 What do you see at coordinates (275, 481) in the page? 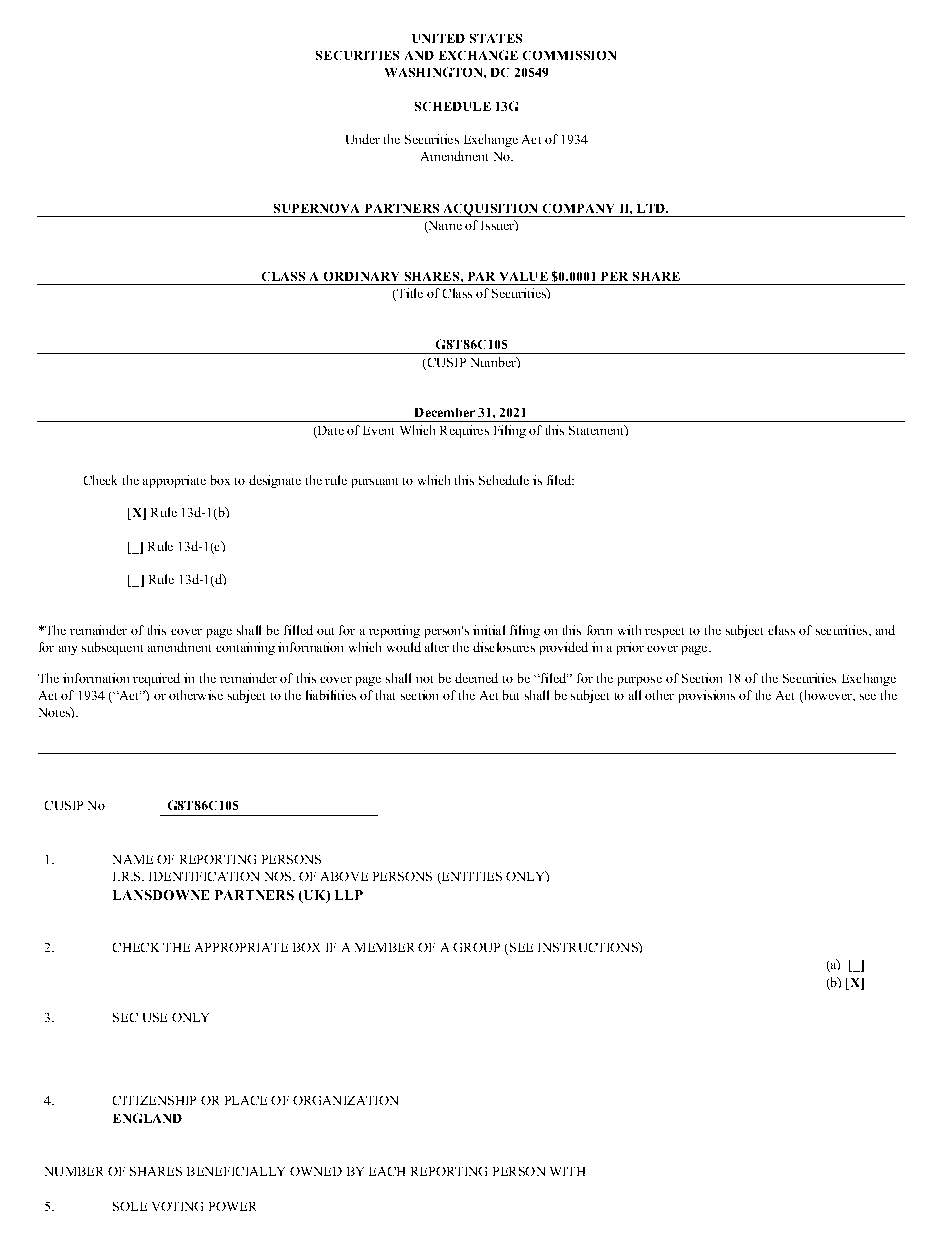
I see `designate` at bounding box center [275, 481].
